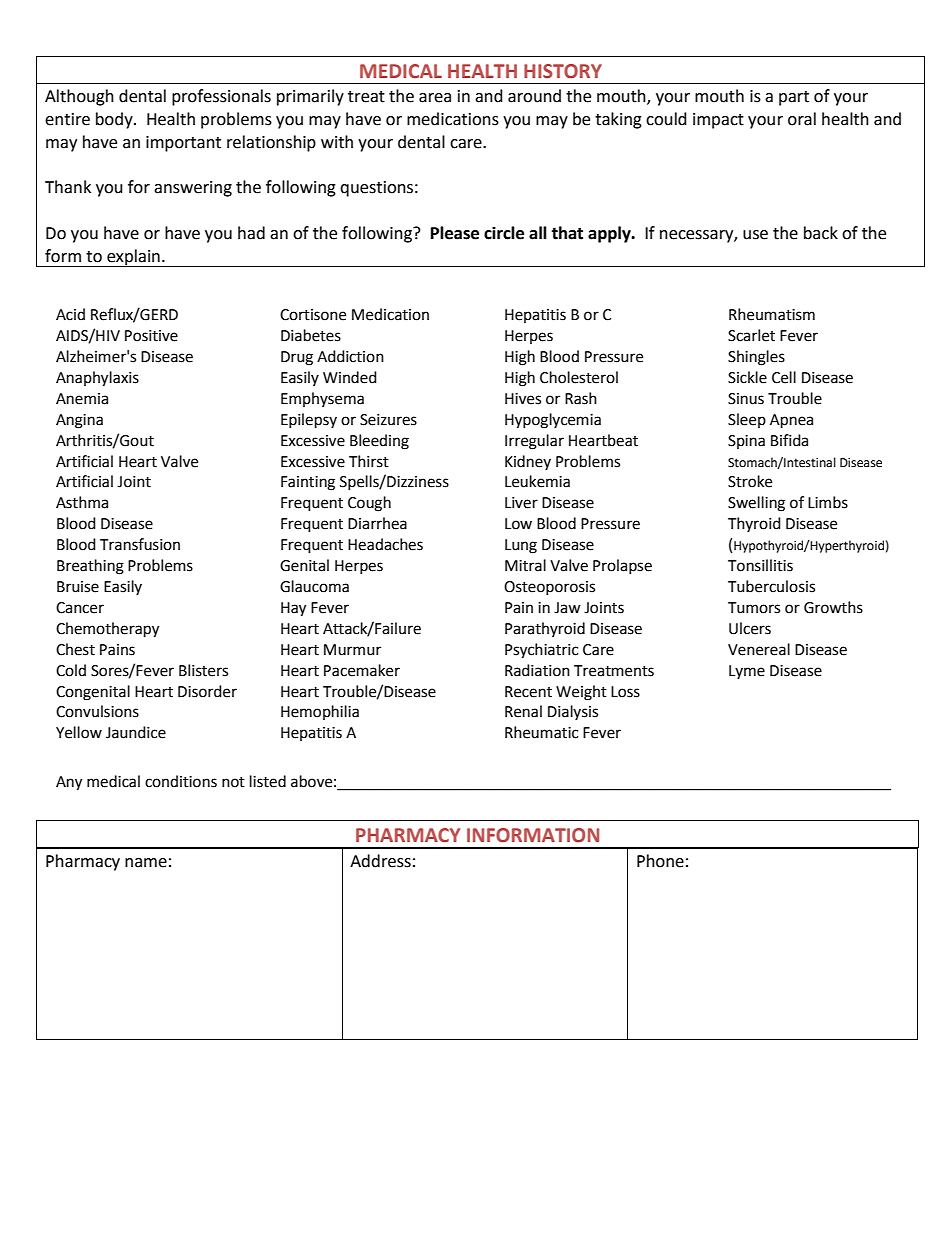 The image size is (952, 1233). Describe the element at coordinates (380, 861) in the image. I see `Address` at that location.
